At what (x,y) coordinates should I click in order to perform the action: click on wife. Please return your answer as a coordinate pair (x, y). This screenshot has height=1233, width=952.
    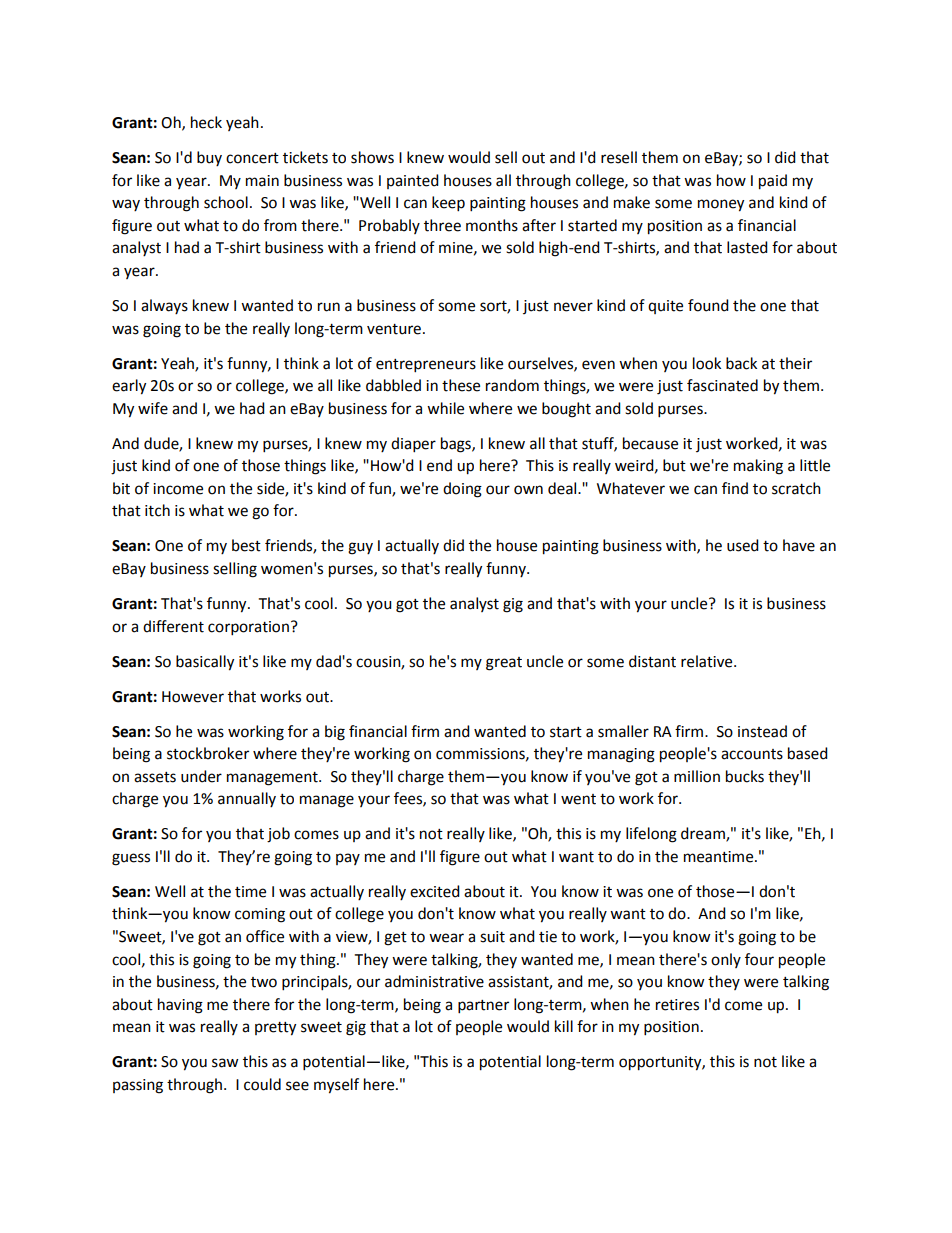
    Looking at the image, I should click on (153, 408).
